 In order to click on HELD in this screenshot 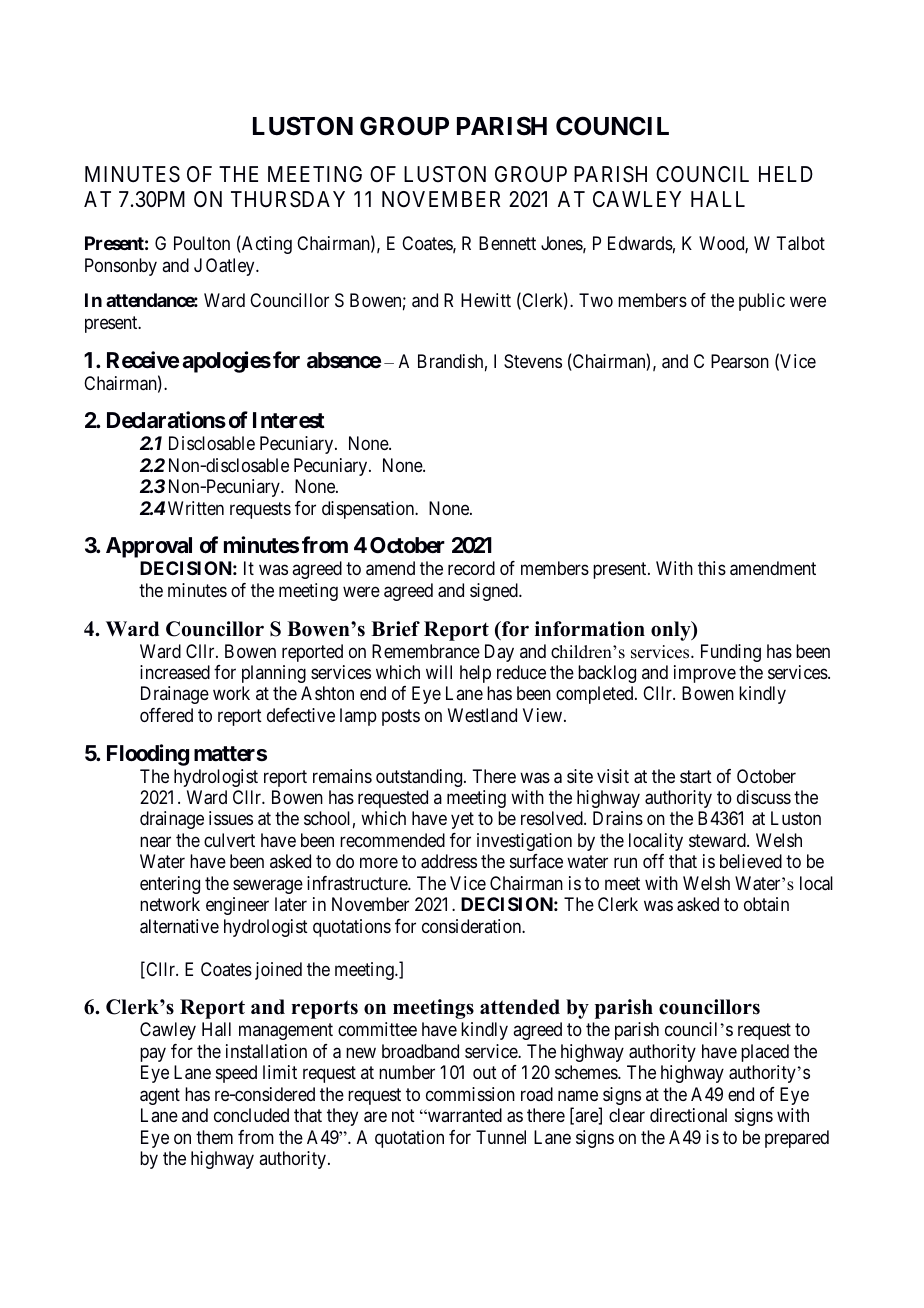, I will do `click(786, 174)`.
